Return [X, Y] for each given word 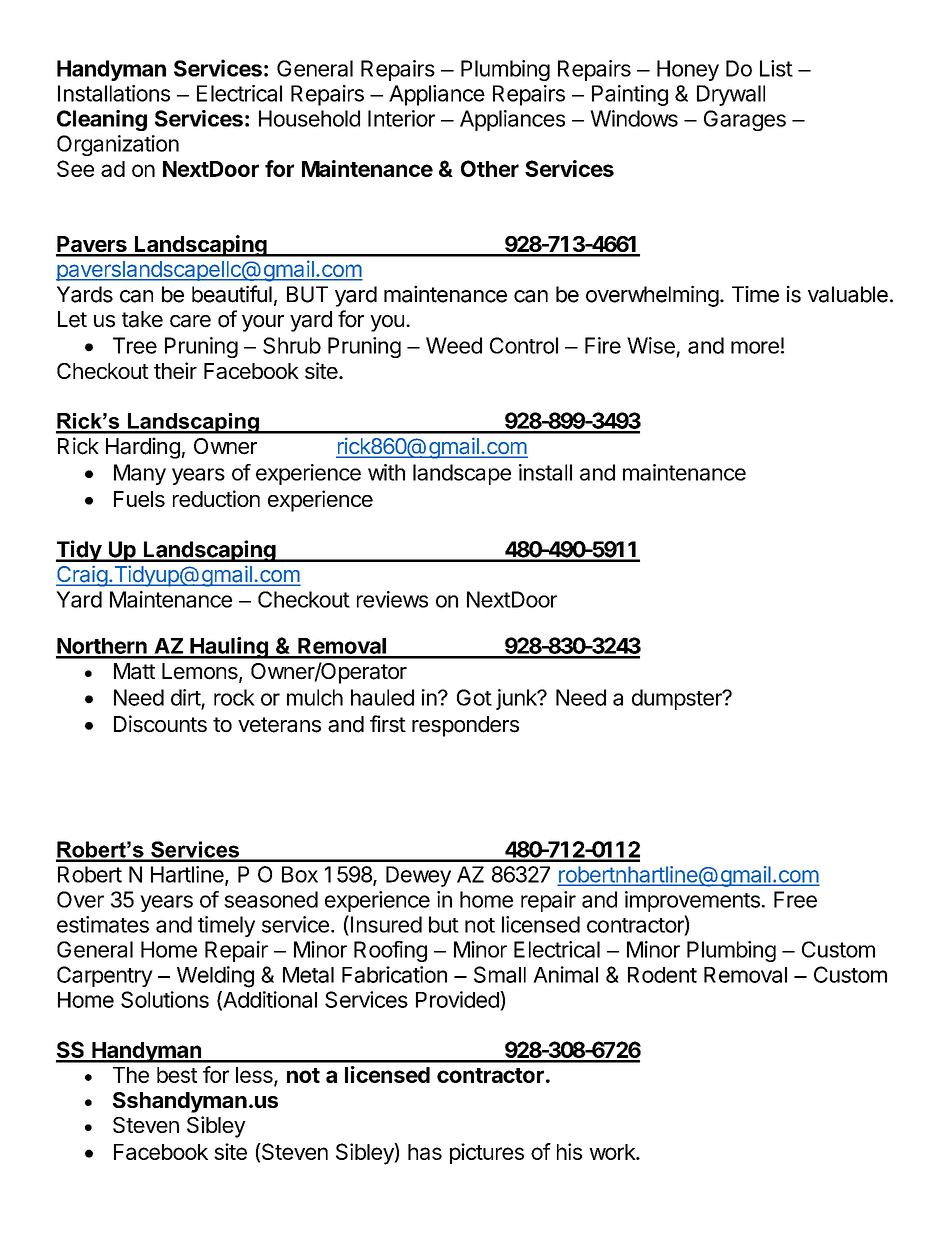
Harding [143, 448]
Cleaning [102, 120]
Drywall [731, 95]
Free [795, 899]
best [177, 1075]
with [386, 472]
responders [465, 726]
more [755, 347]
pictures [487, 1153]
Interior [401, 118]
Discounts [160, 724]
